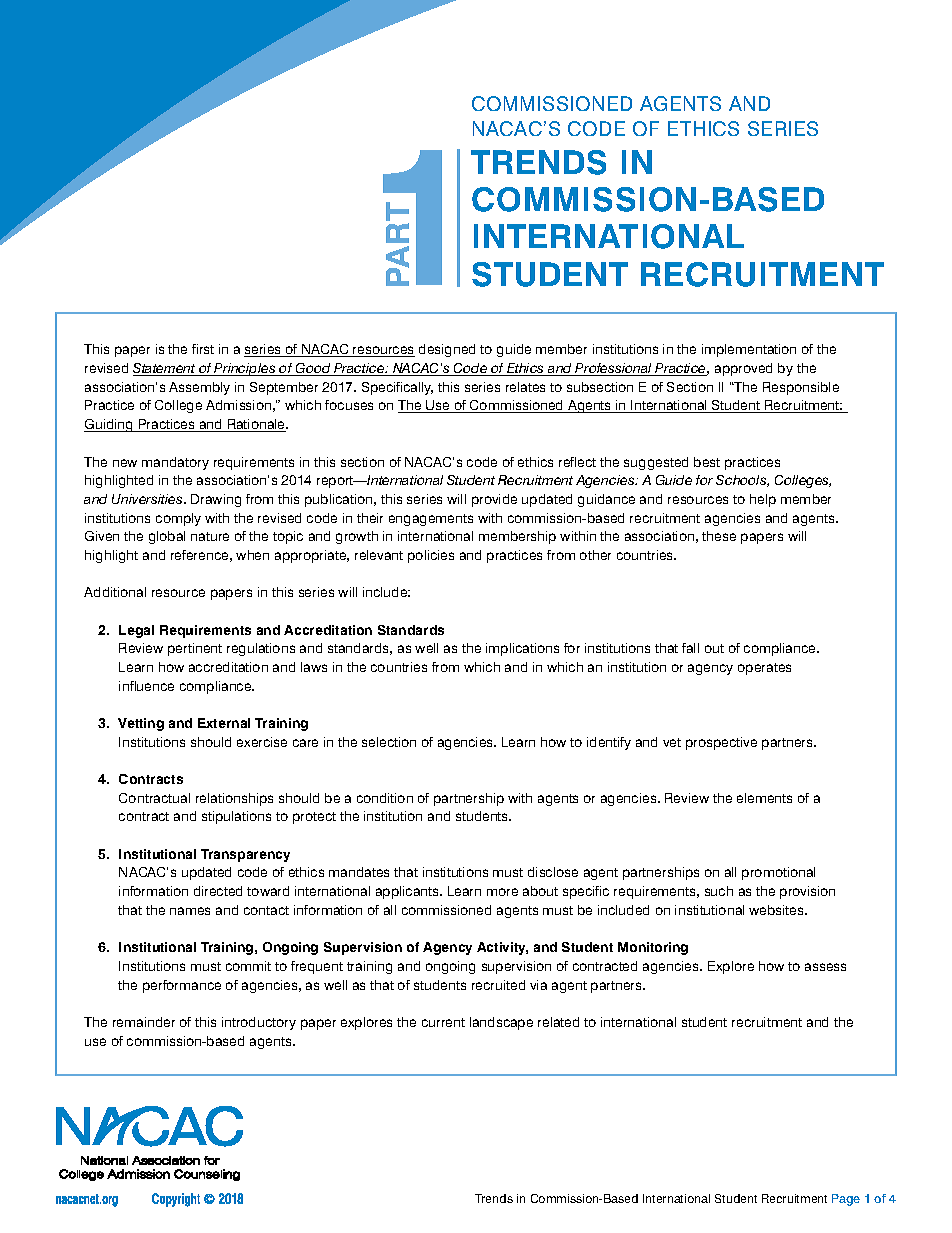  Describe the element at coordinates (195, 649) in the page. I see `pertinent` at that location.
